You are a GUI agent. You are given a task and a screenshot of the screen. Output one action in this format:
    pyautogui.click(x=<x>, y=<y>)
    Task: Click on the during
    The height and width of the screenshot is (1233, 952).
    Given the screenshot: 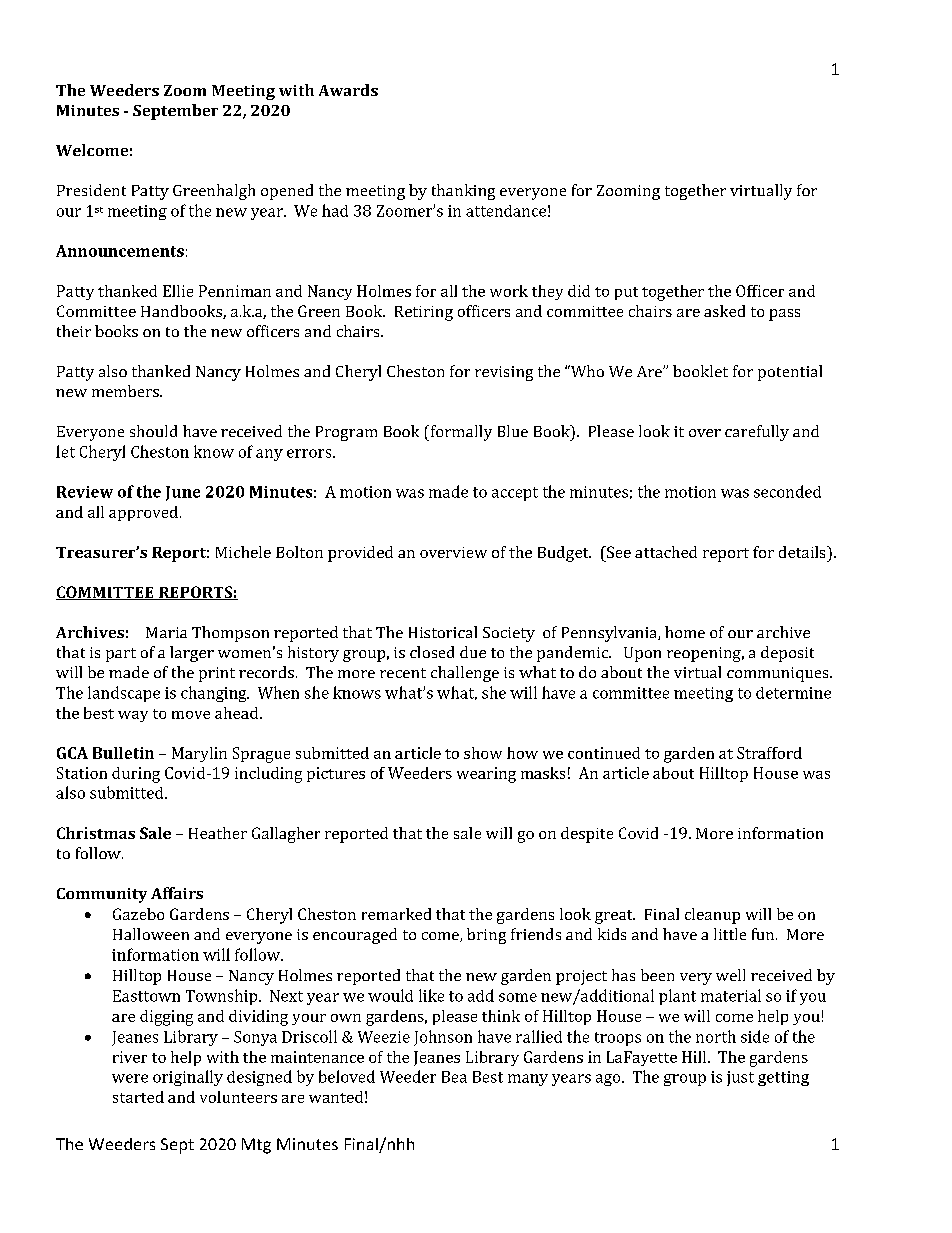 What is the action you would take?
    pyautogui.click(x=136, y=775)
